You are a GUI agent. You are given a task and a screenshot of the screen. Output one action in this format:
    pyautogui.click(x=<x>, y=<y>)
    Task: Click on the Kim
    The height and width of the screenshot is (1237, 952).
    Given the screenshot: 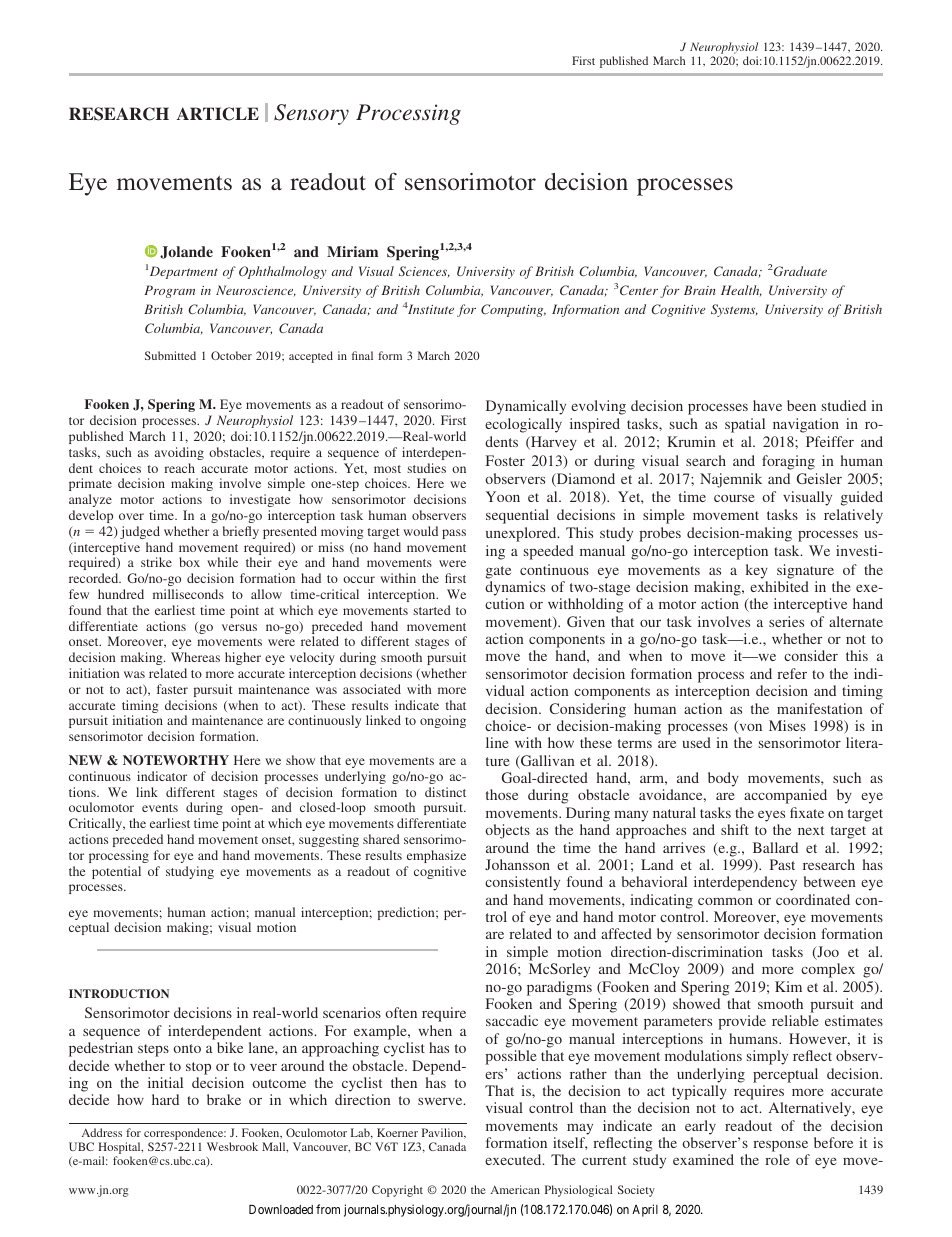 What is the action you would take?
    pyautogui.click(x=788, y=986)
